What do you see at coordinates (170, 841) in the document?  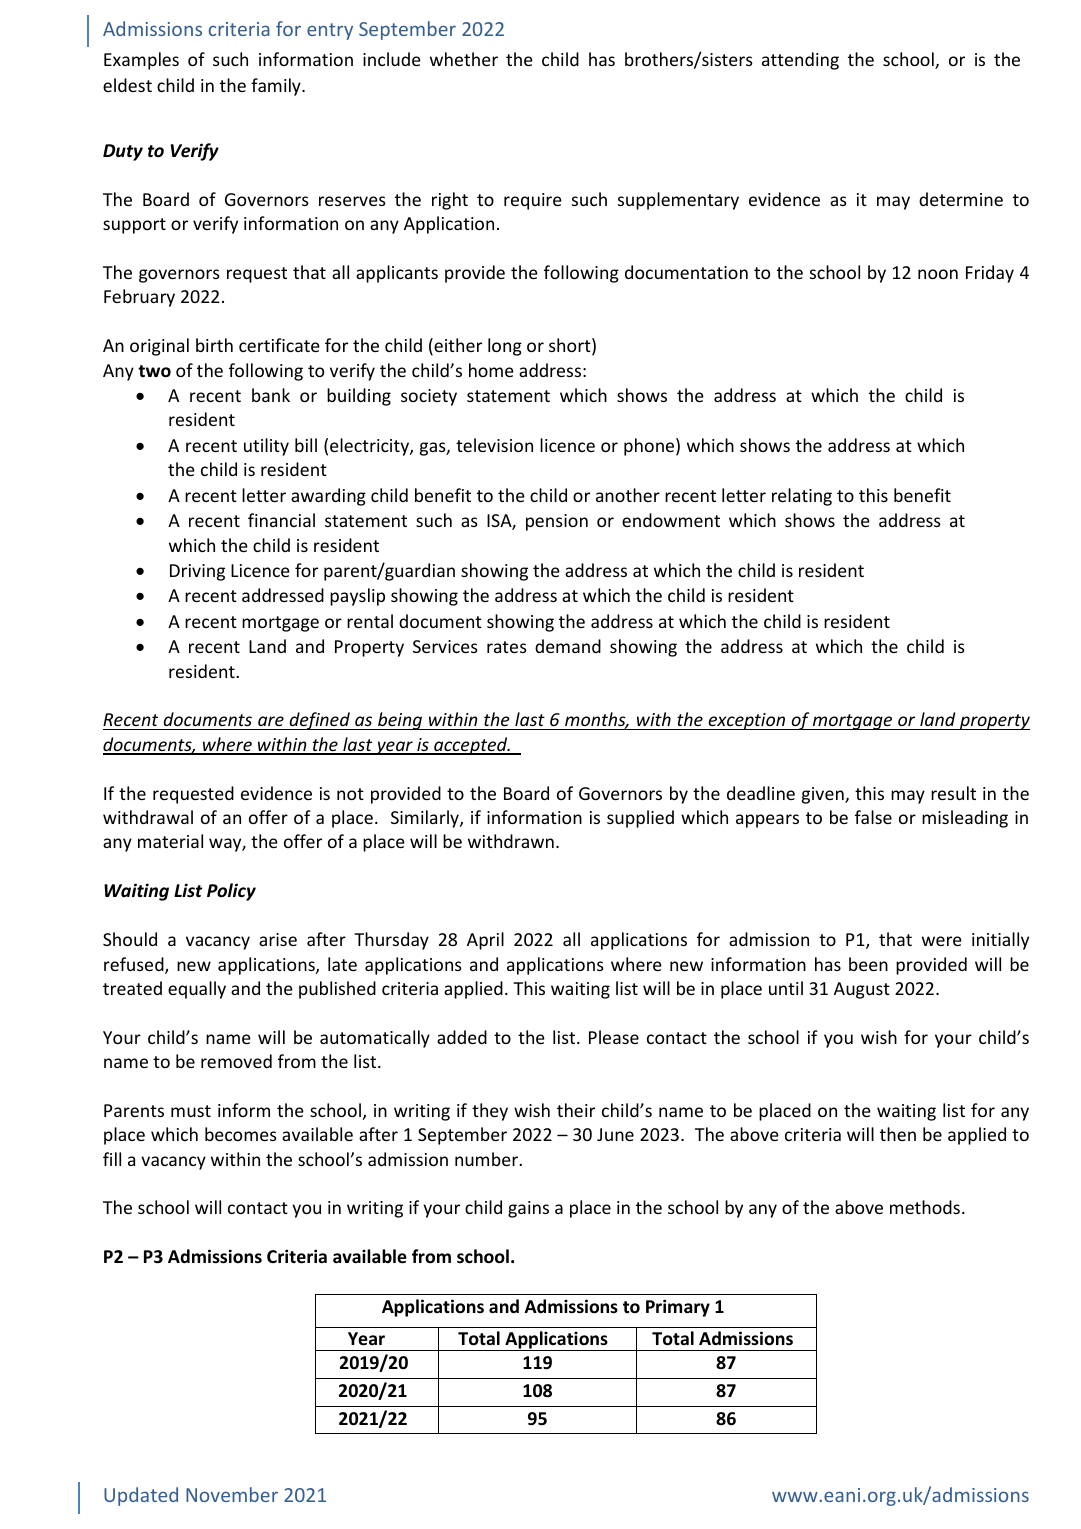 I see `material` at bounding box center [170, 841].
